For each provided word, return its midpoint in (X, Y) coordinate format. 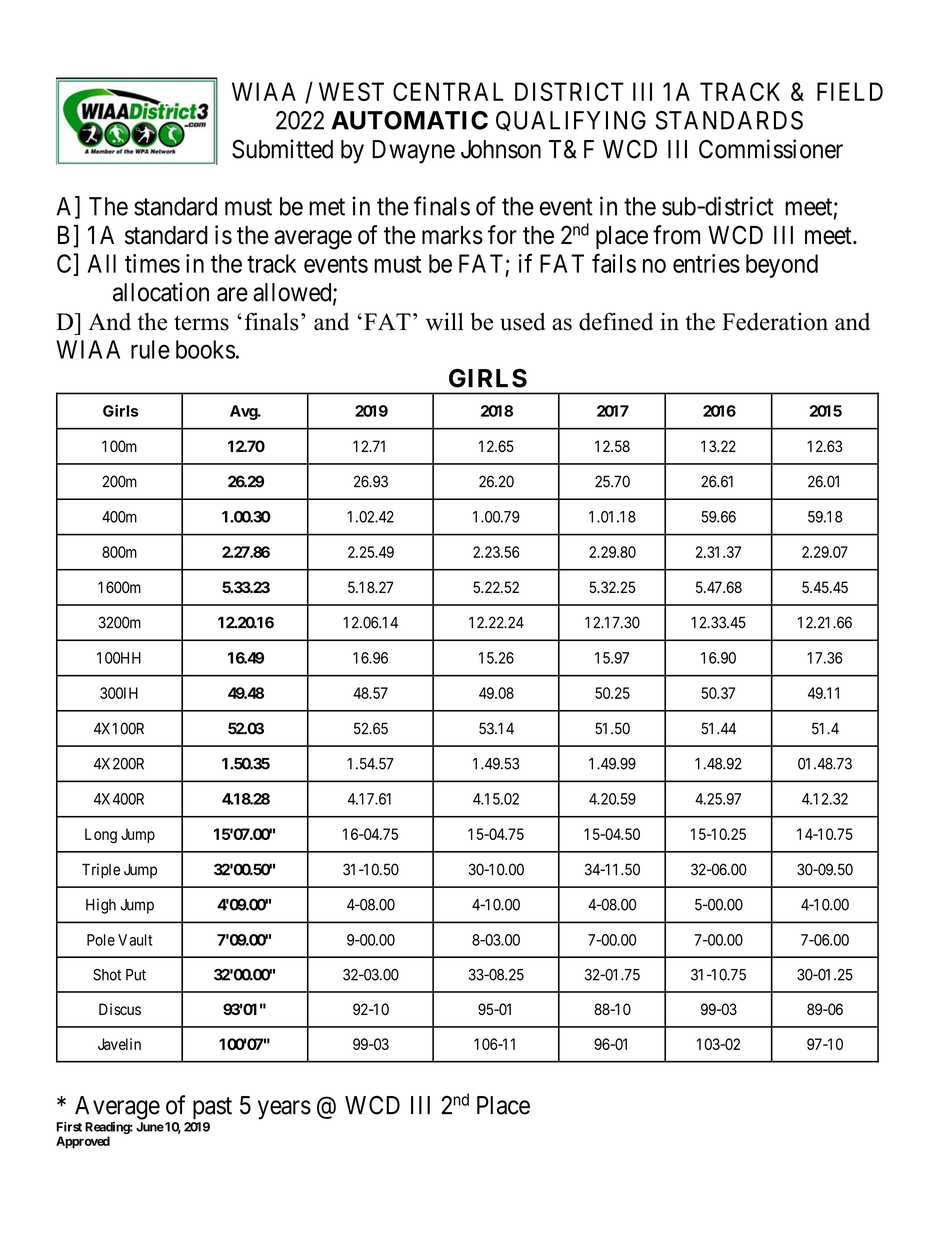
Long (101, 836)
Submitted (282, 149)
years (284, 1110)
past (212, 1108)
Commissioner (771, 149)
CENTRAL (448, 91)
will (445, 321)
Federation (775, 322)
